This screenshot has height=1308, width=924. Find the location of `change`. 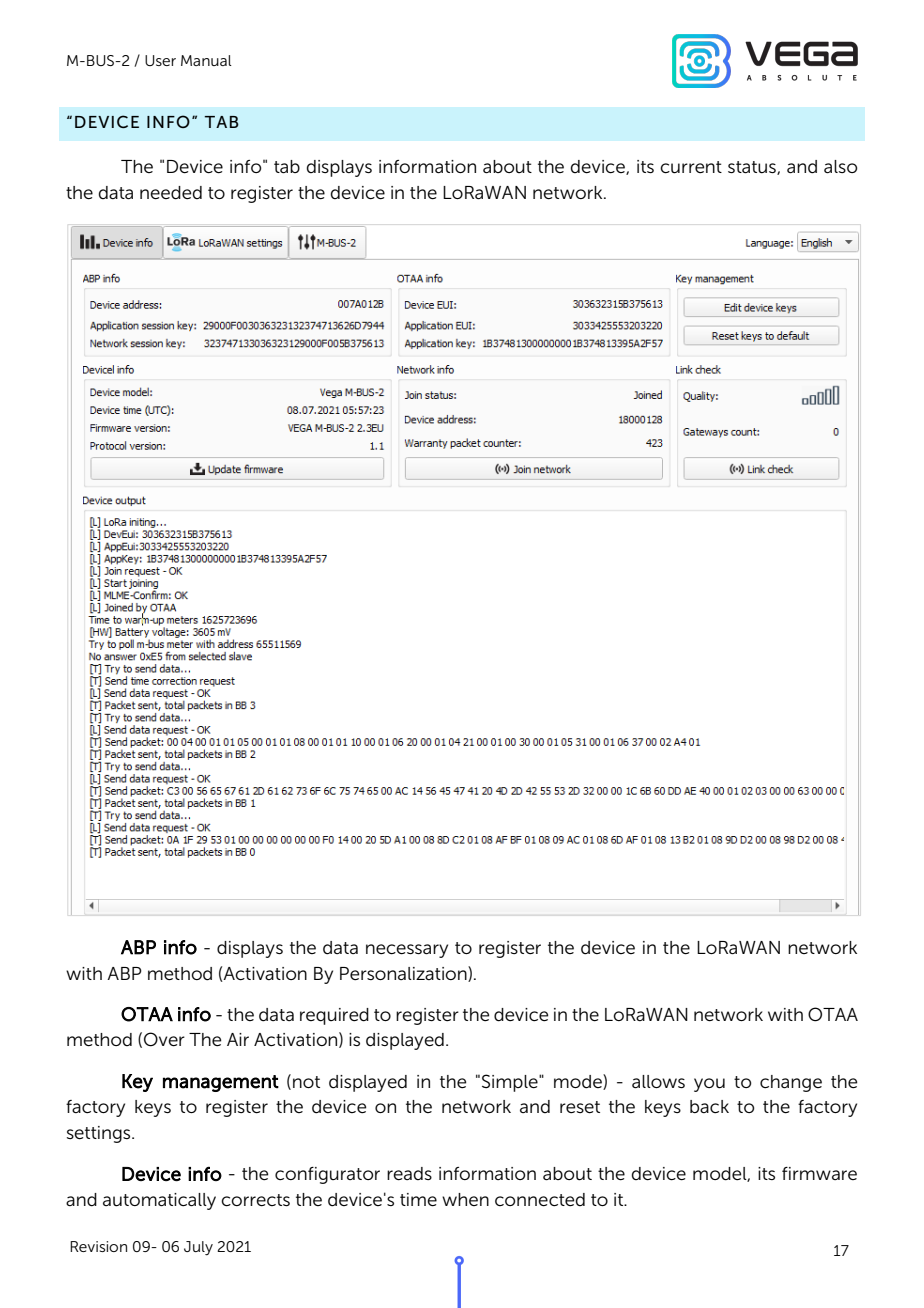

change is located at coordinates (791, 1083).
